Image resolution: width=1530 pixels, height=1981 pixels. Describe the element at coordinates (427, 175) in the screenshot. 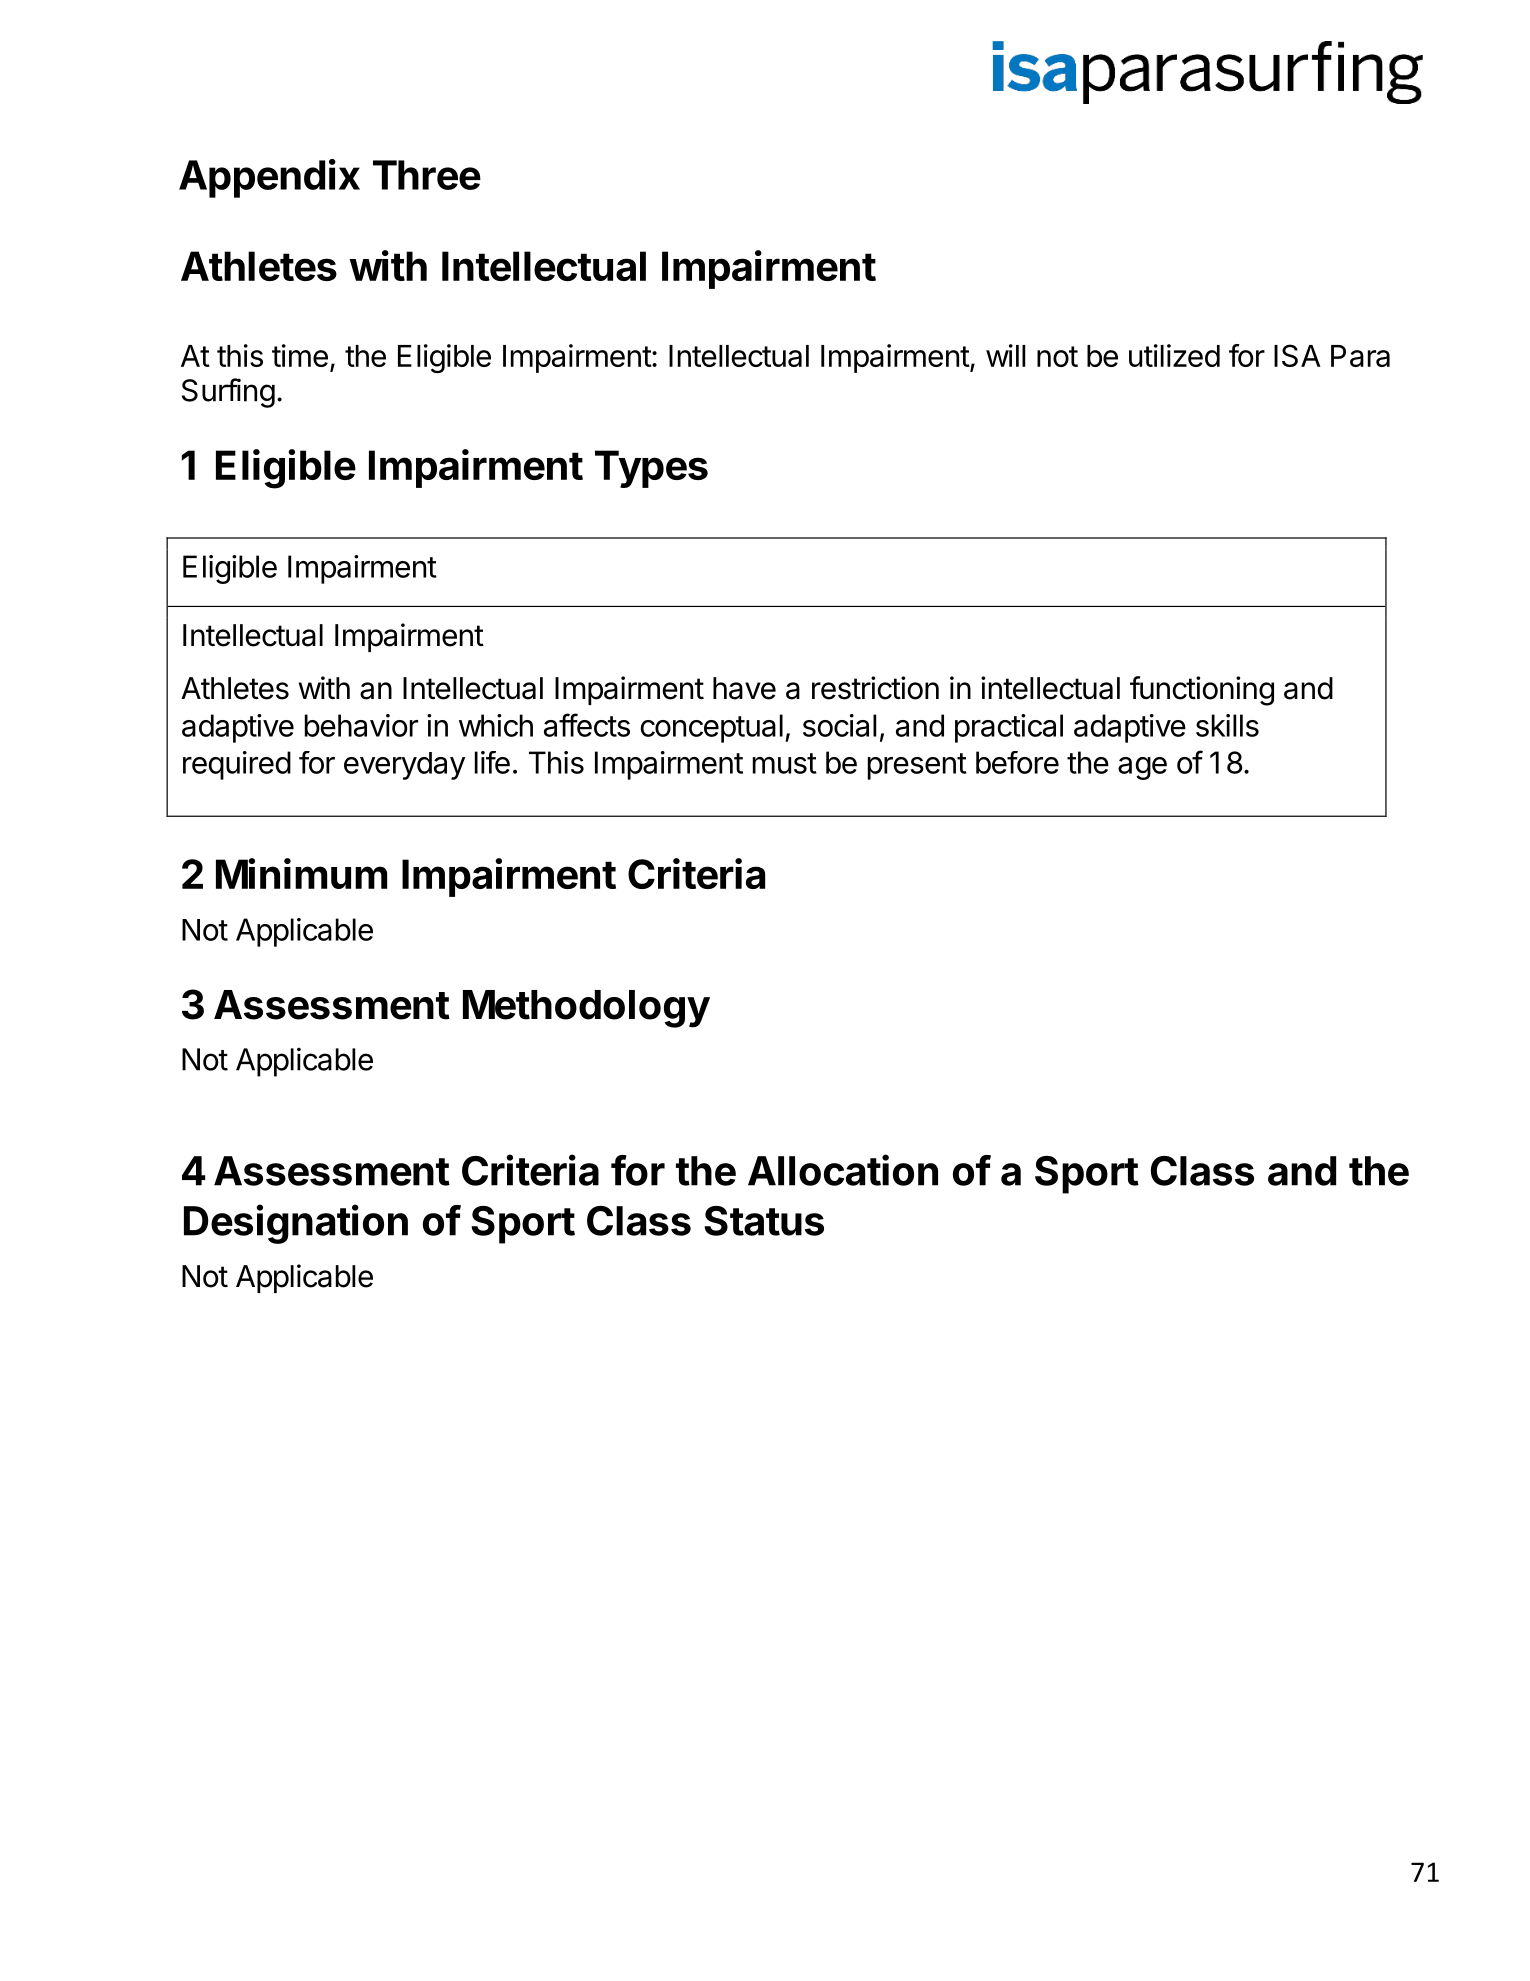

I see `Three` at that location.
